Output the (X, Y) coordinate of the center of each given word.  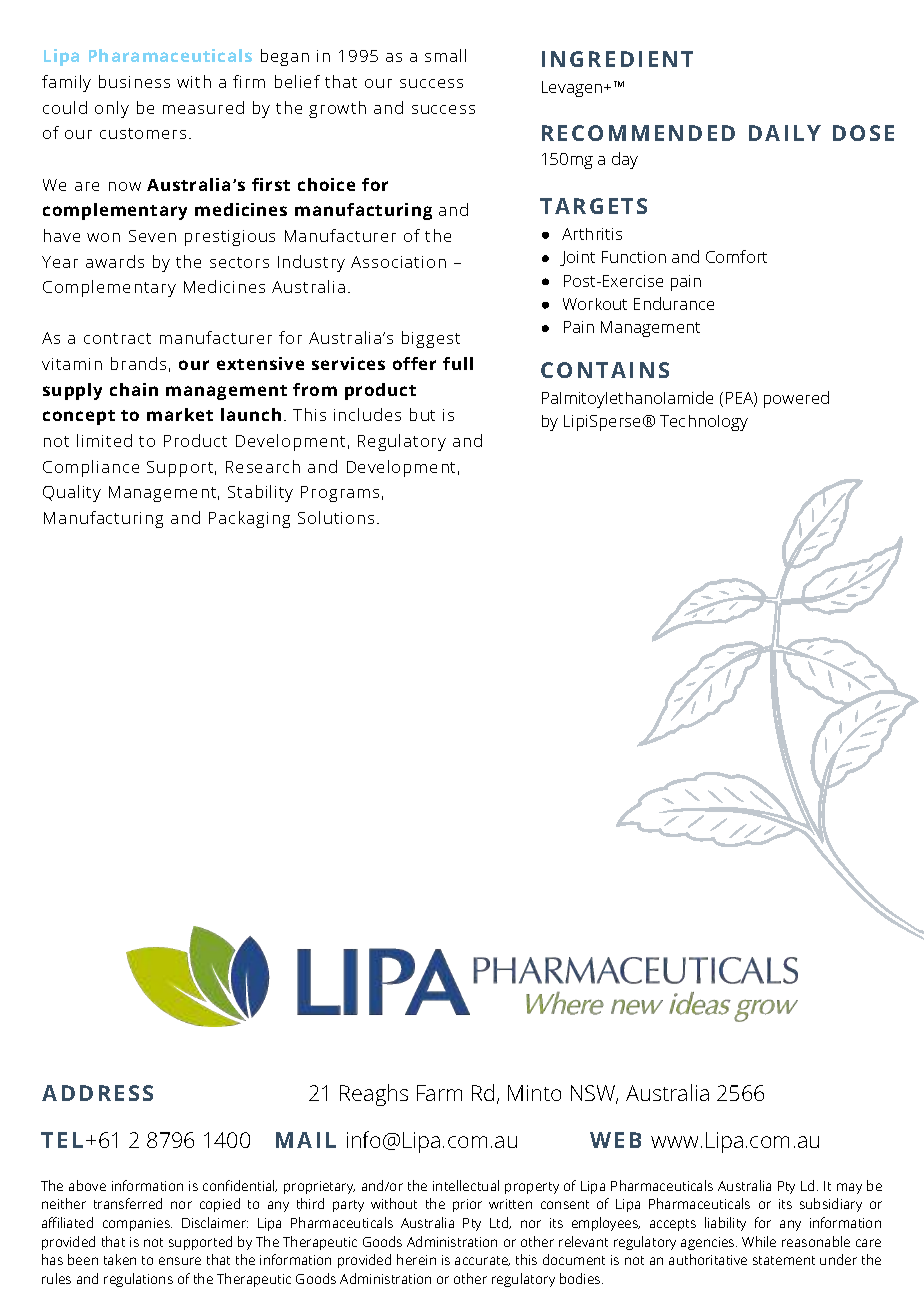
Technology (704, 423)
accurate (482, 1261)
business (134, 81)
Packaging (249, 519)
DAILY (785, 133)
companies (137, 1224)
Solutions (336, 517)
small (445, 55)
